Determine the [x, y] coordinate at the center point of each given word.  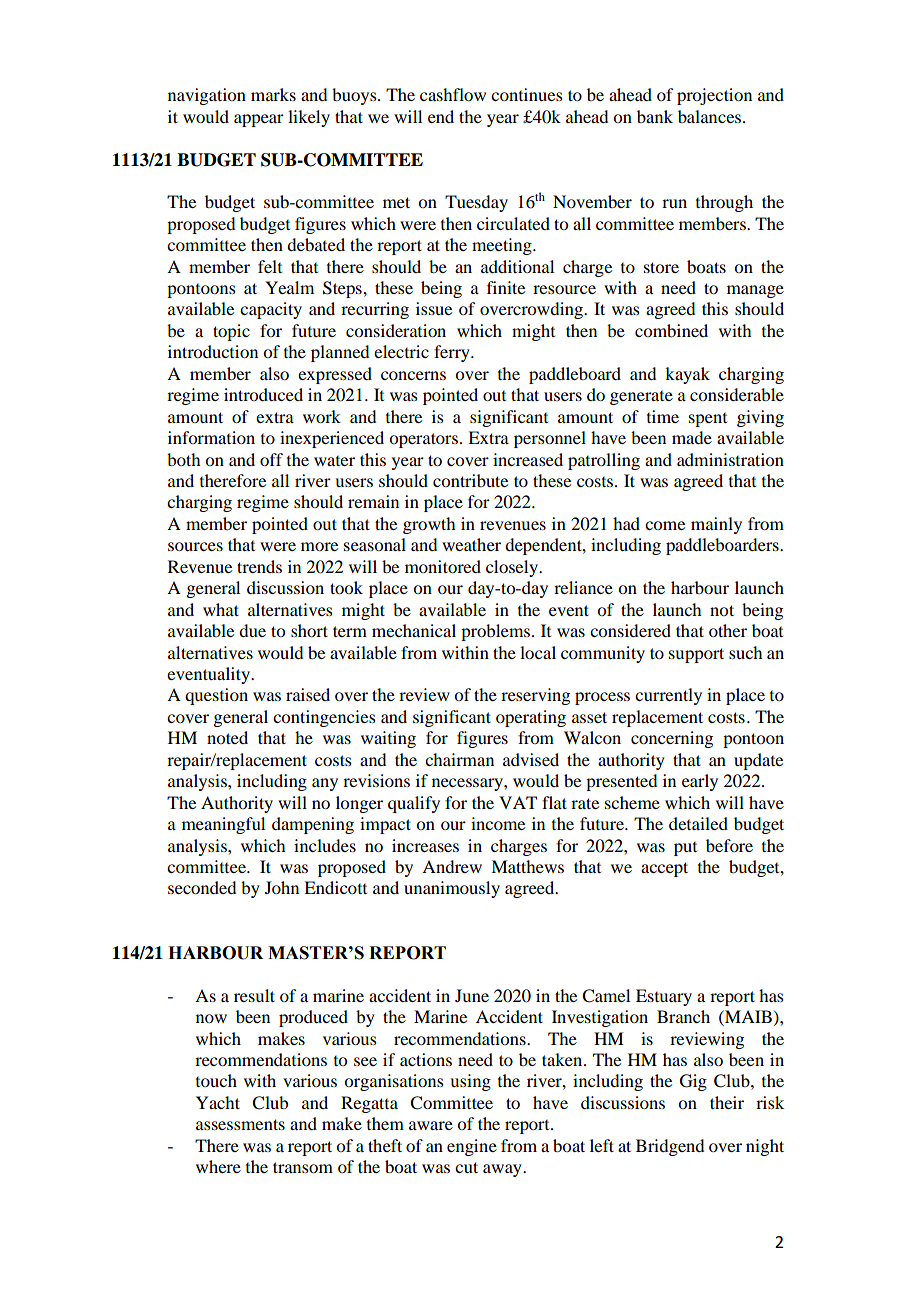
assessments [240, 1124]
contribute [470, 480]
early [700, 782]
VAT [518, 802]
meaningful [223, 825]
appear [259, 120]
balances [711, 116]
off [271, 459]
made [692, 437]
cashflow [453, 94]
